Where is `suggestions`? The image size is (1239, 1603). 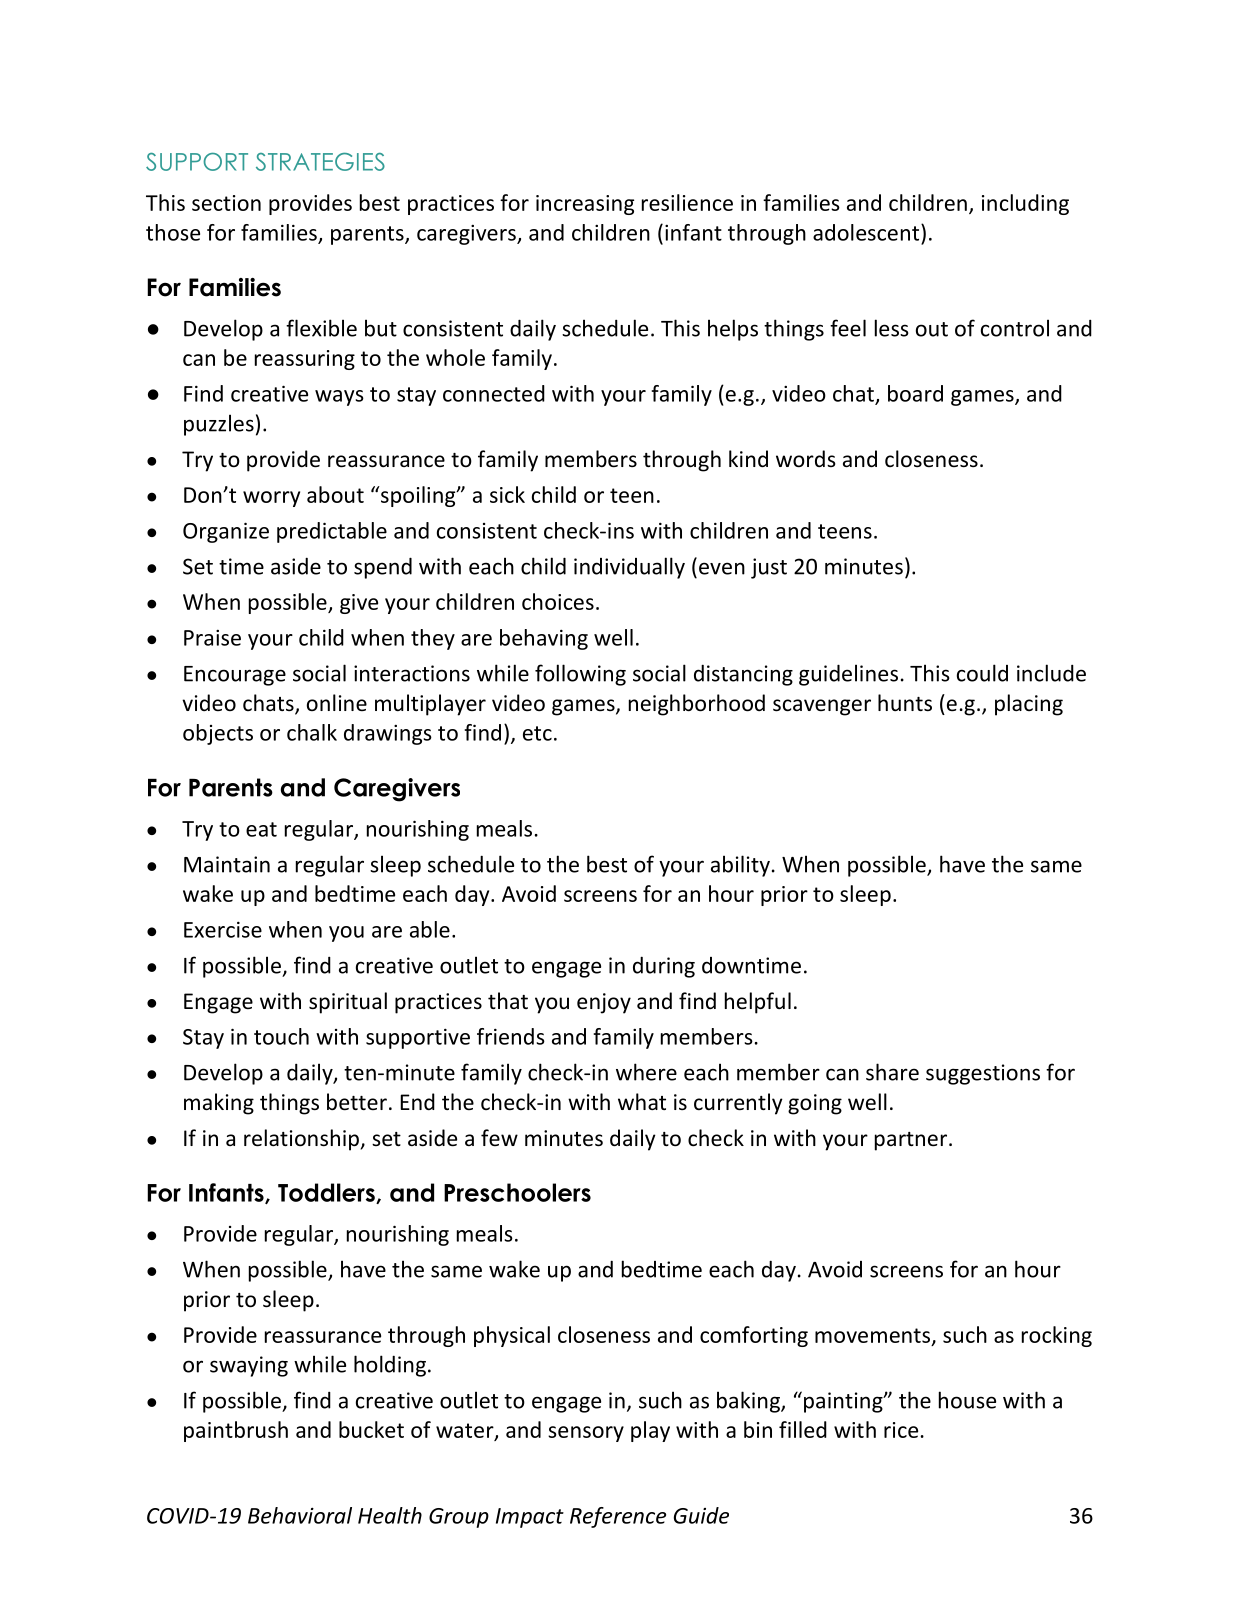
suggestions is located at coordinates (983, 1074).
